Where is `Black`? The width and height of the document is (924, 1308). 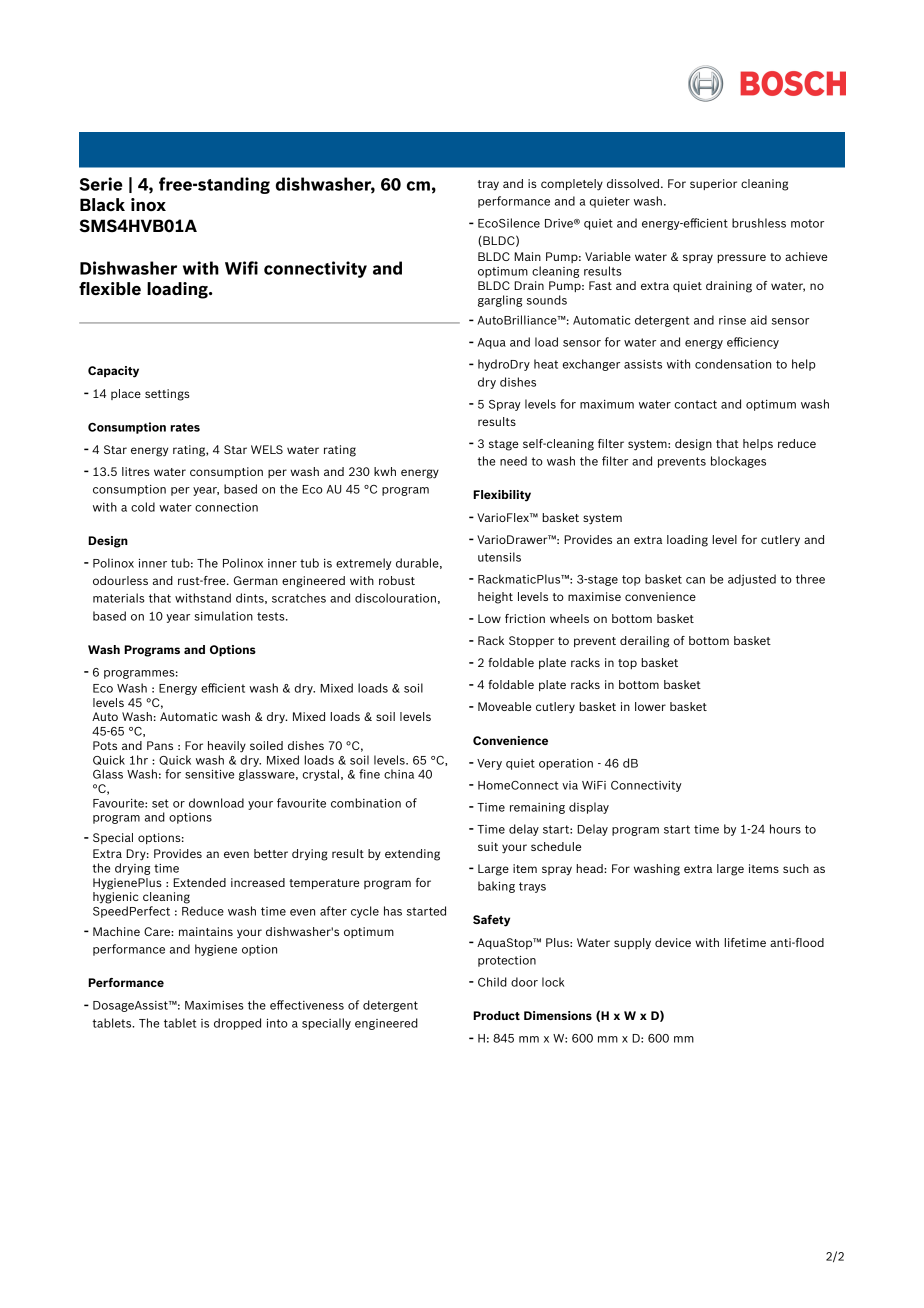 Black is located at coordinates (102, 204).
